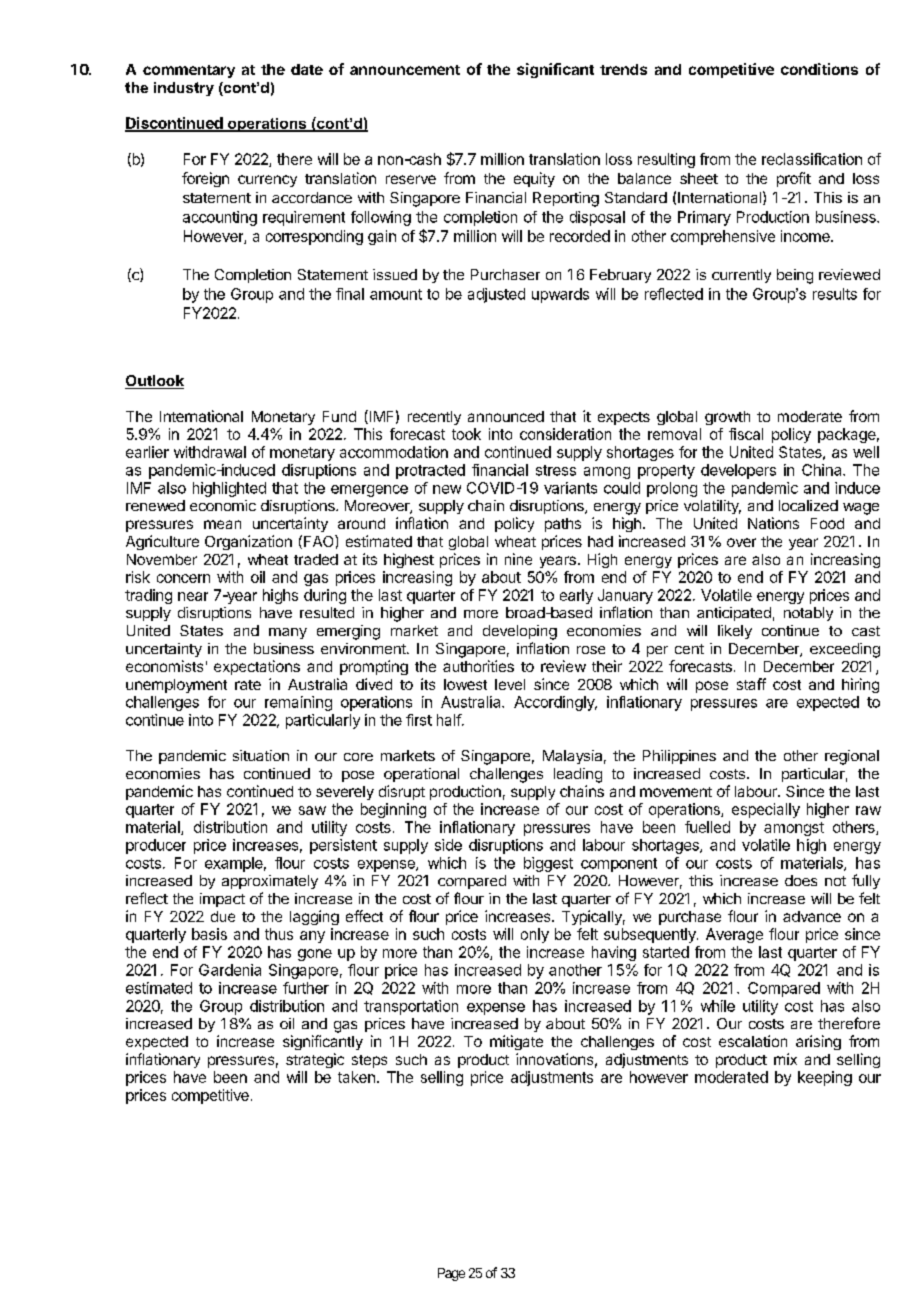 Image resolution: width=924 pixels, height=1307 pixels. Describe the element at coordinates (506, 416) in the screenshot. I see `announced` at that location.
